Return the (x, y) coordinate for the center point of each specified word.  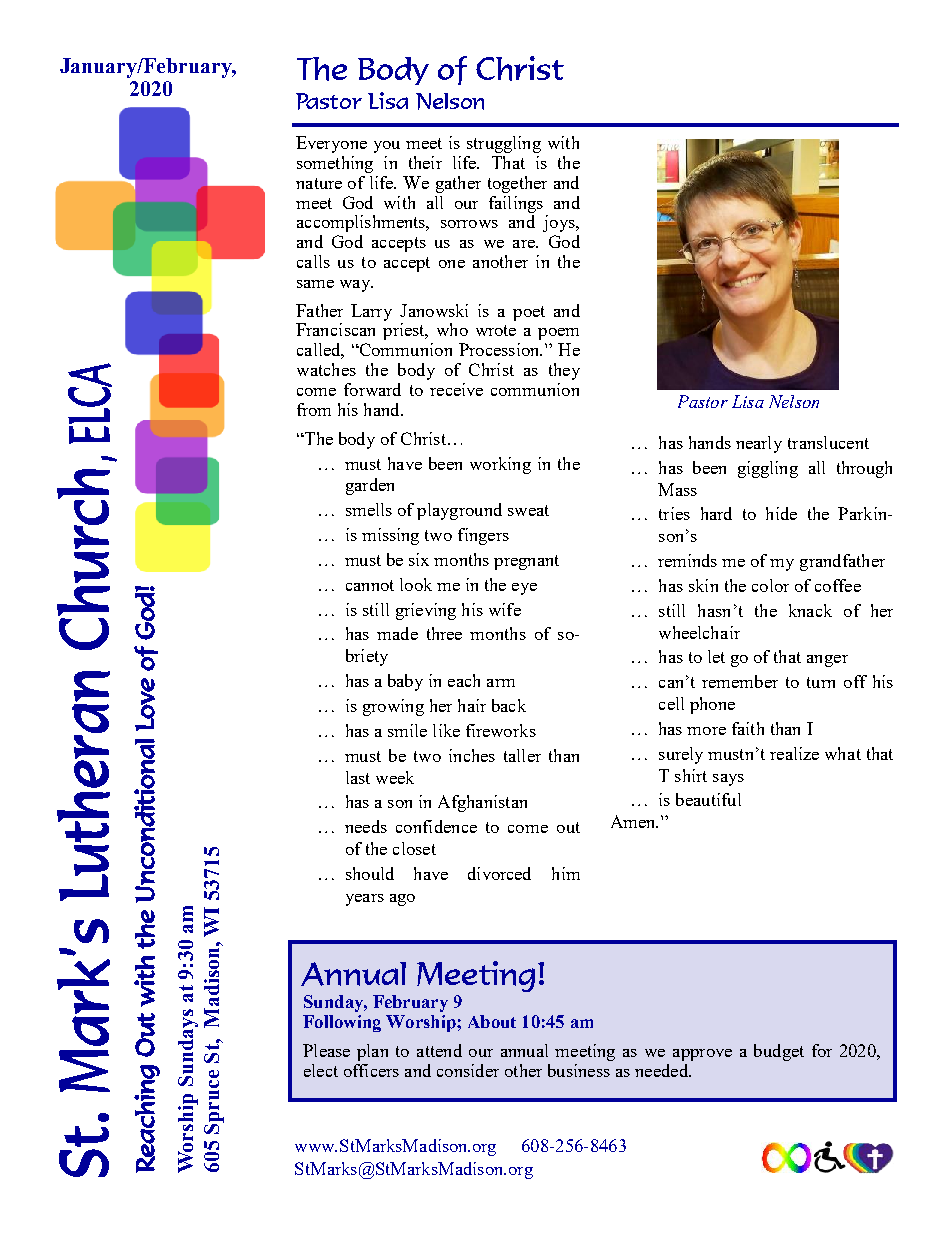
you (387, 147)
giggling (768, 469)
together (517, 184)
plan (372, 1052)
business (579, 1070)
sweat (528, 510)
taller (522, 755)
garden (370, 486)
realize (794, 753)
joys (560, 223)
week (395, 777)
